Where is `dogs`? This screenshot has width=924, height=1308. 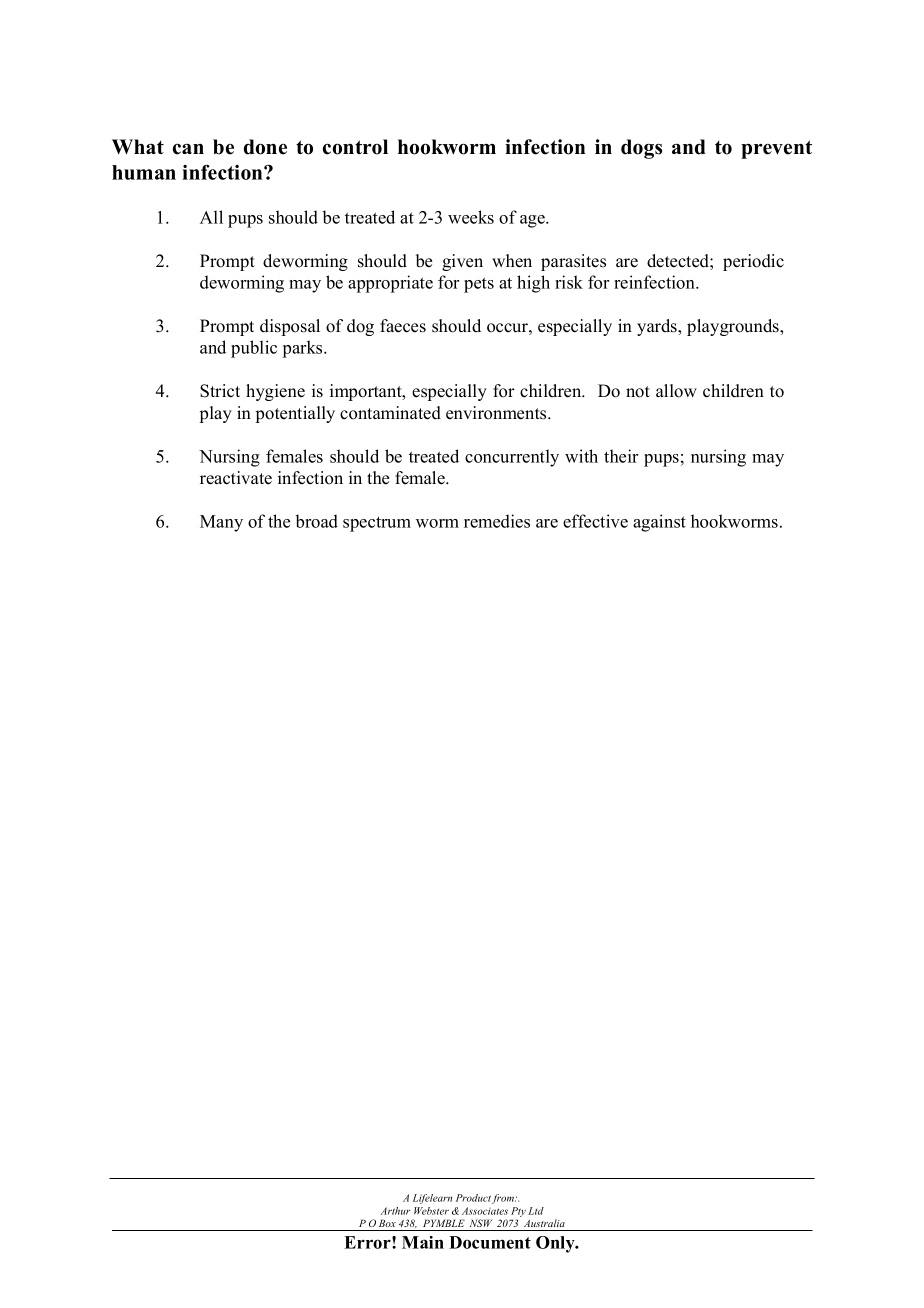
dogs is located at coordinates (641, 149).
